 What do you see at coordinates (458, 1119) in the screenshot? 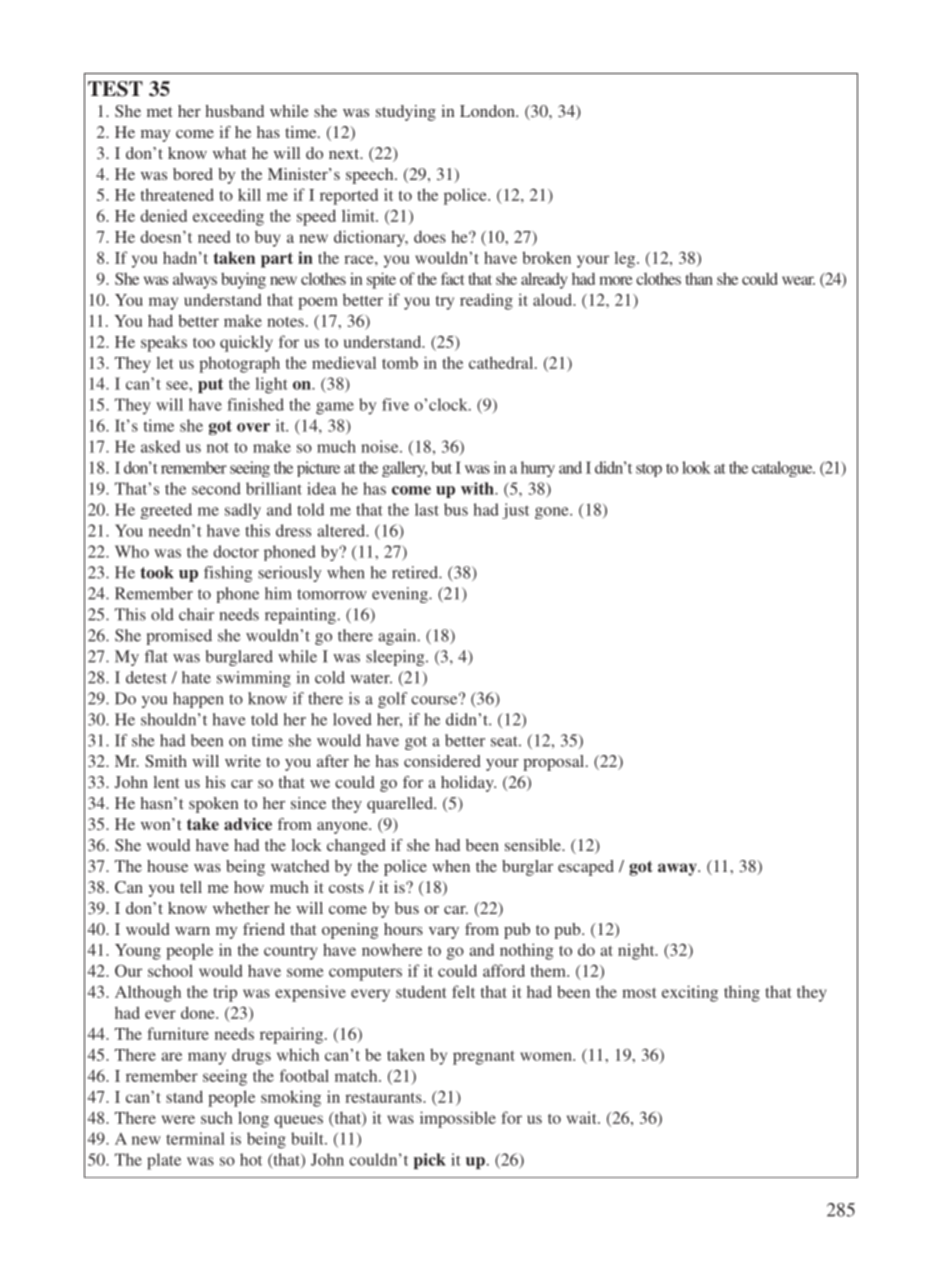
I see `impossible` at bounding box center [458, 1119].
